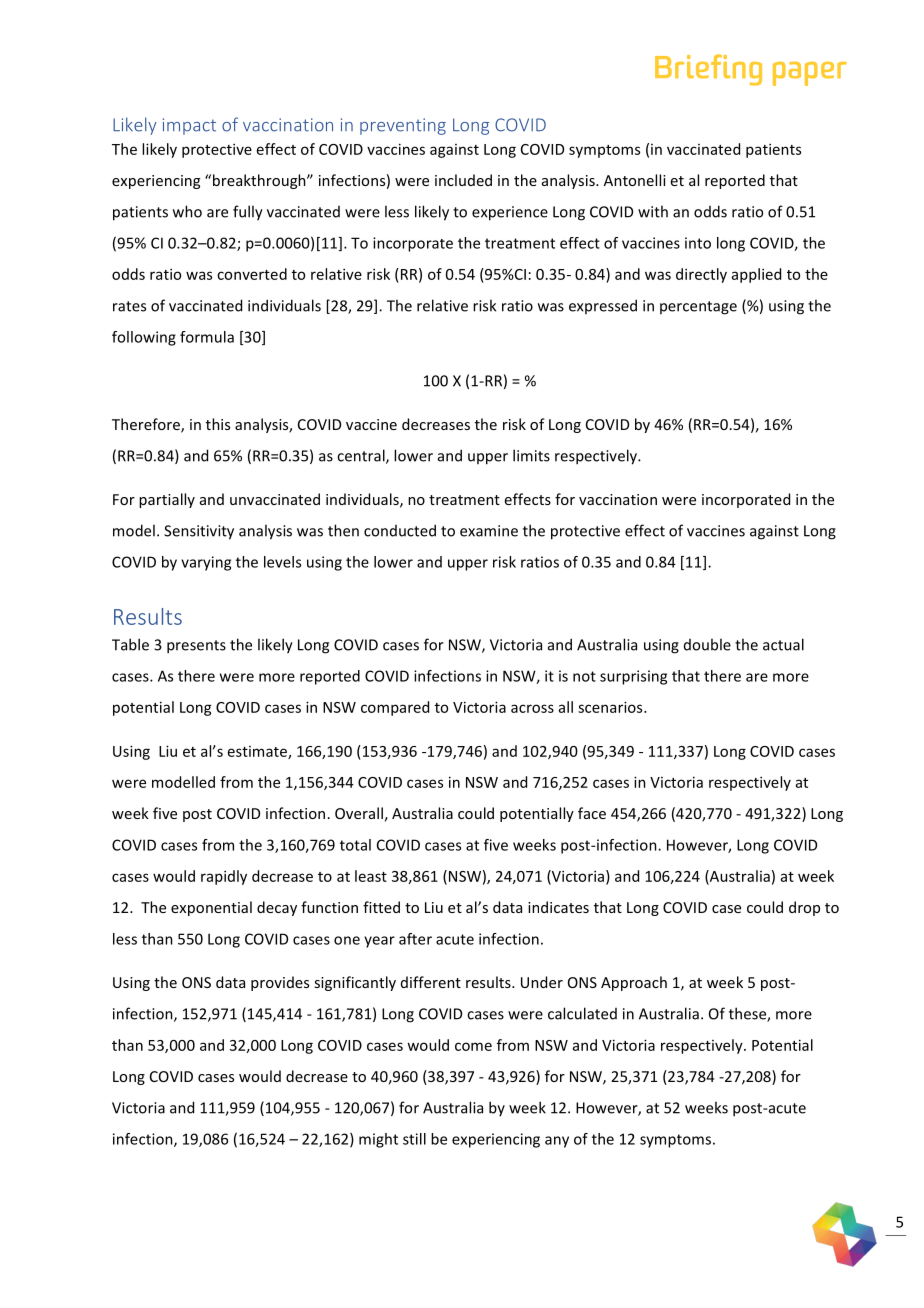 The width and height of the document is (924, 1308). Describe the element at coordinates (189, 126) in the document. I see `impact` at that location.
